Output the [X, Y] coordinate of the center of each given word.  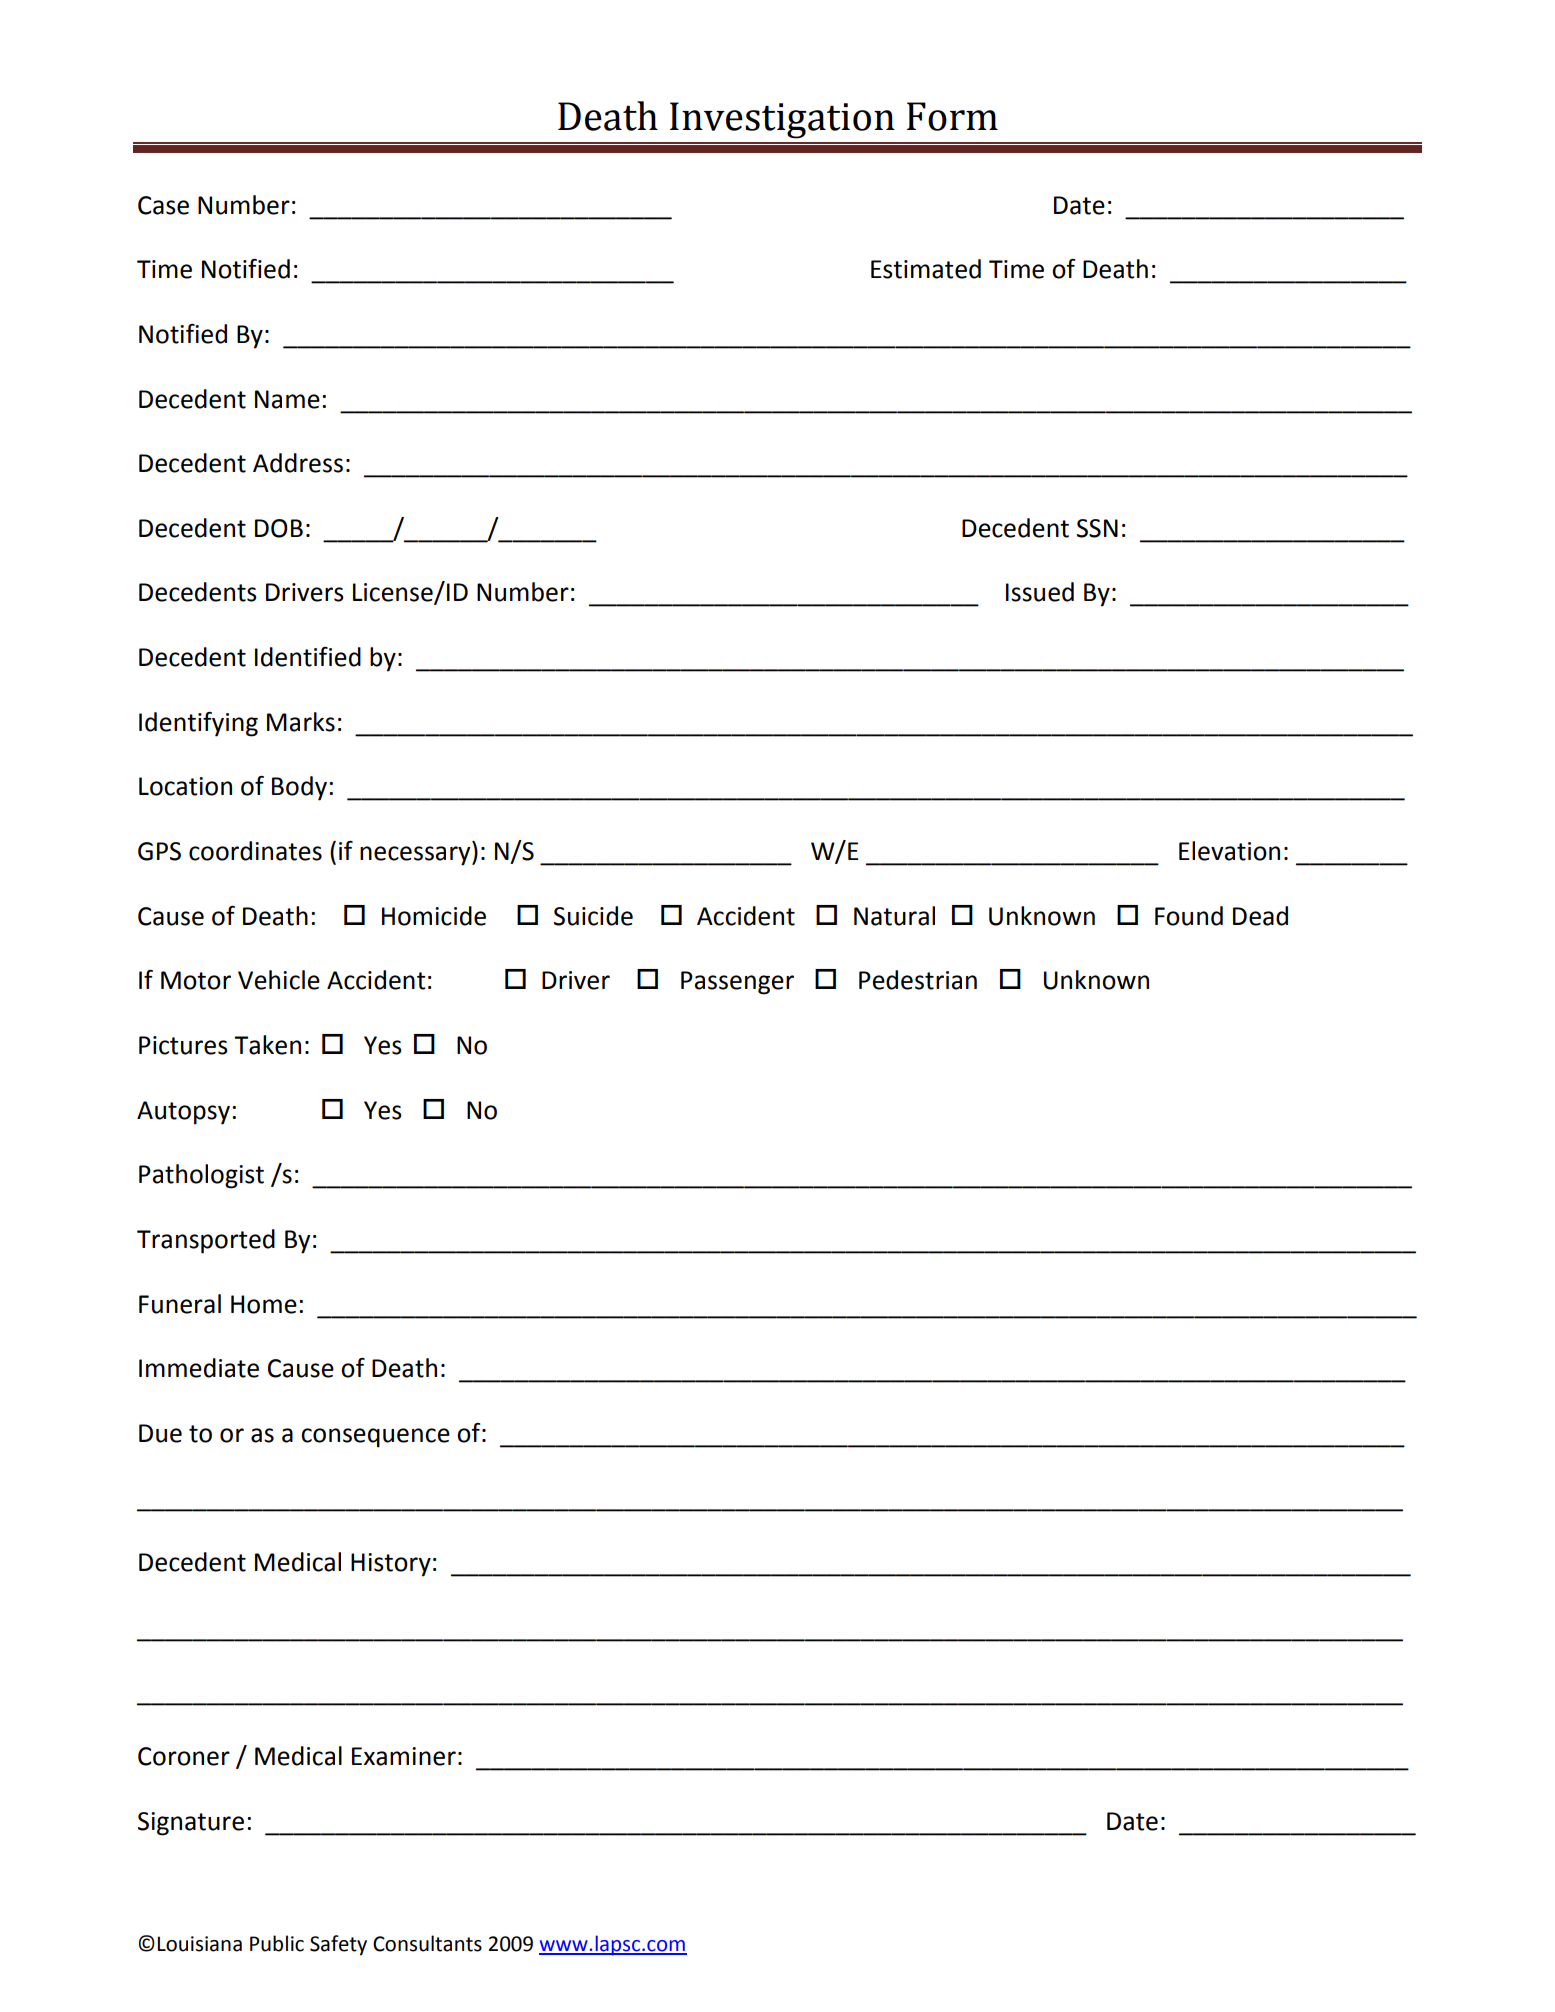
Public [277, 1943]
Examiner [404, 1756]
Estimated [926, 269]
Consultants [427, 1943]
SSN [1097, 528]
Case [163, 205]
